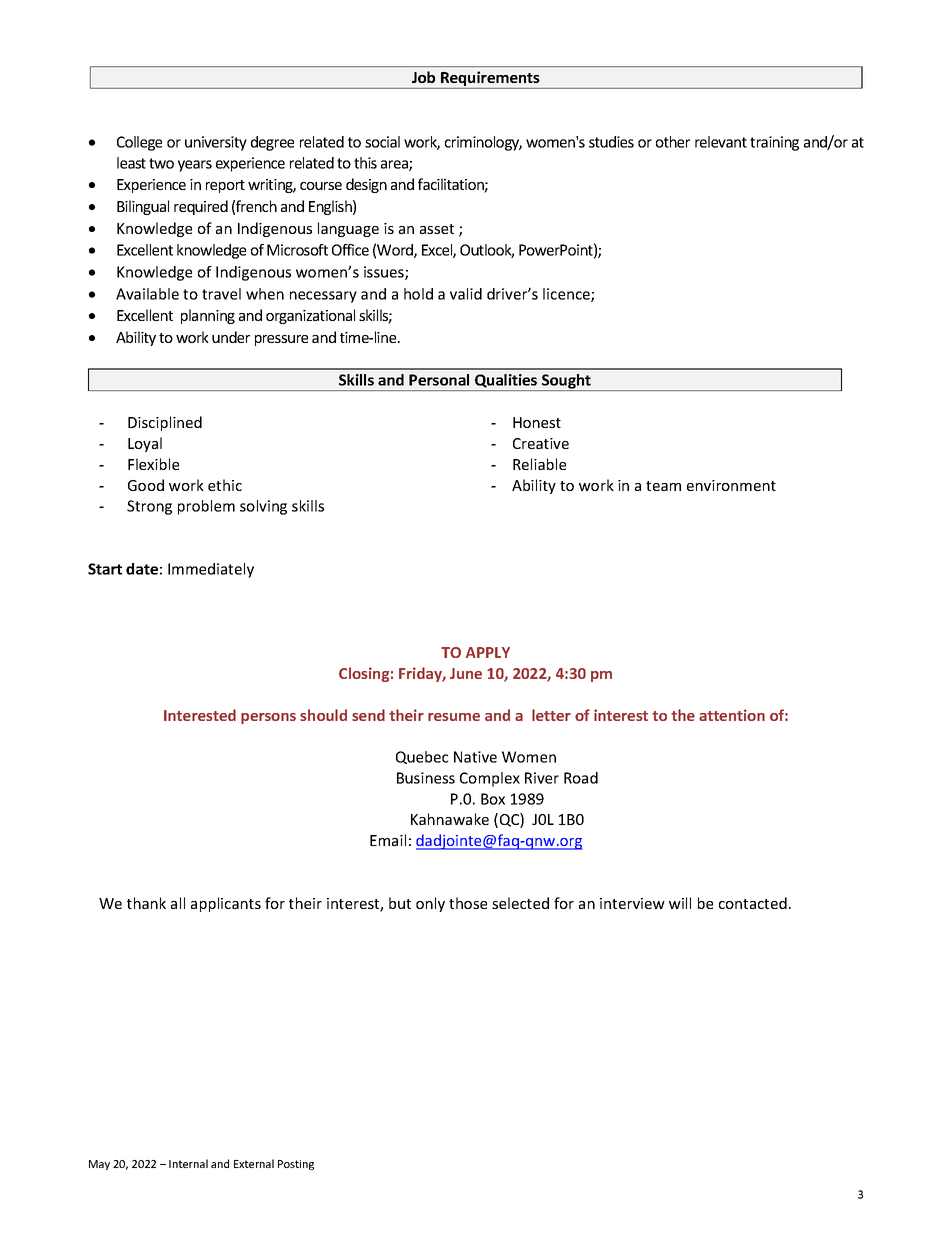  Describe the element at coordinates (296, 1165) in the page. I see `Posting` at that location.
